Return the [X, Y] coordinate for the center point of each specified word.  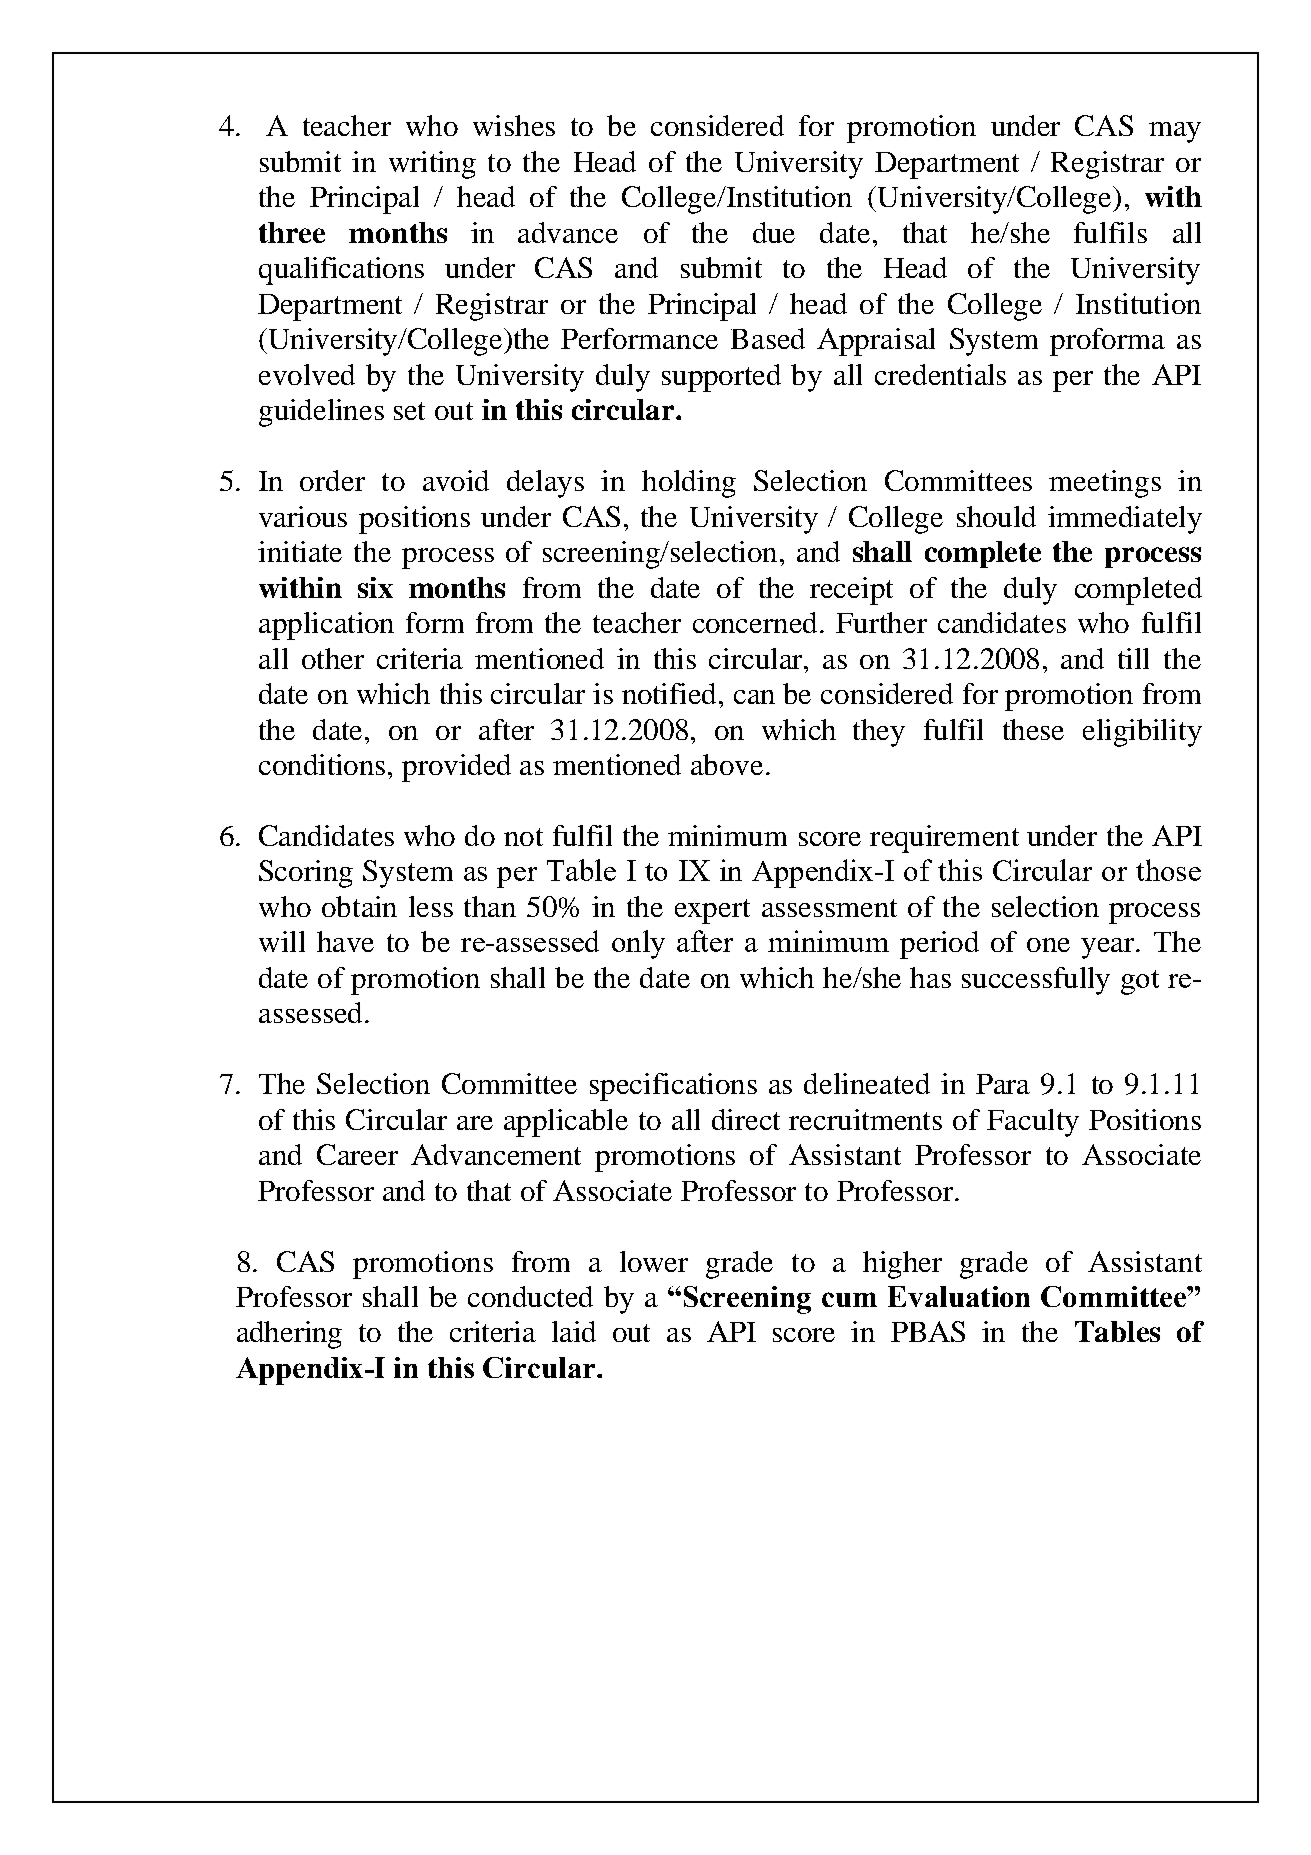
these [1033, 729]
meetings [1105, 484]
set [409, 411]
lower [654, 1261]
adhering [289, 1335]
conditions [322, 764]
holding [689, 484]
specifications [673, 1087]
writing [432, 165]
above [727, 764]
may [1175, 132]
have [345, 941]
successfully [1036, 981]
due [774, 232]
